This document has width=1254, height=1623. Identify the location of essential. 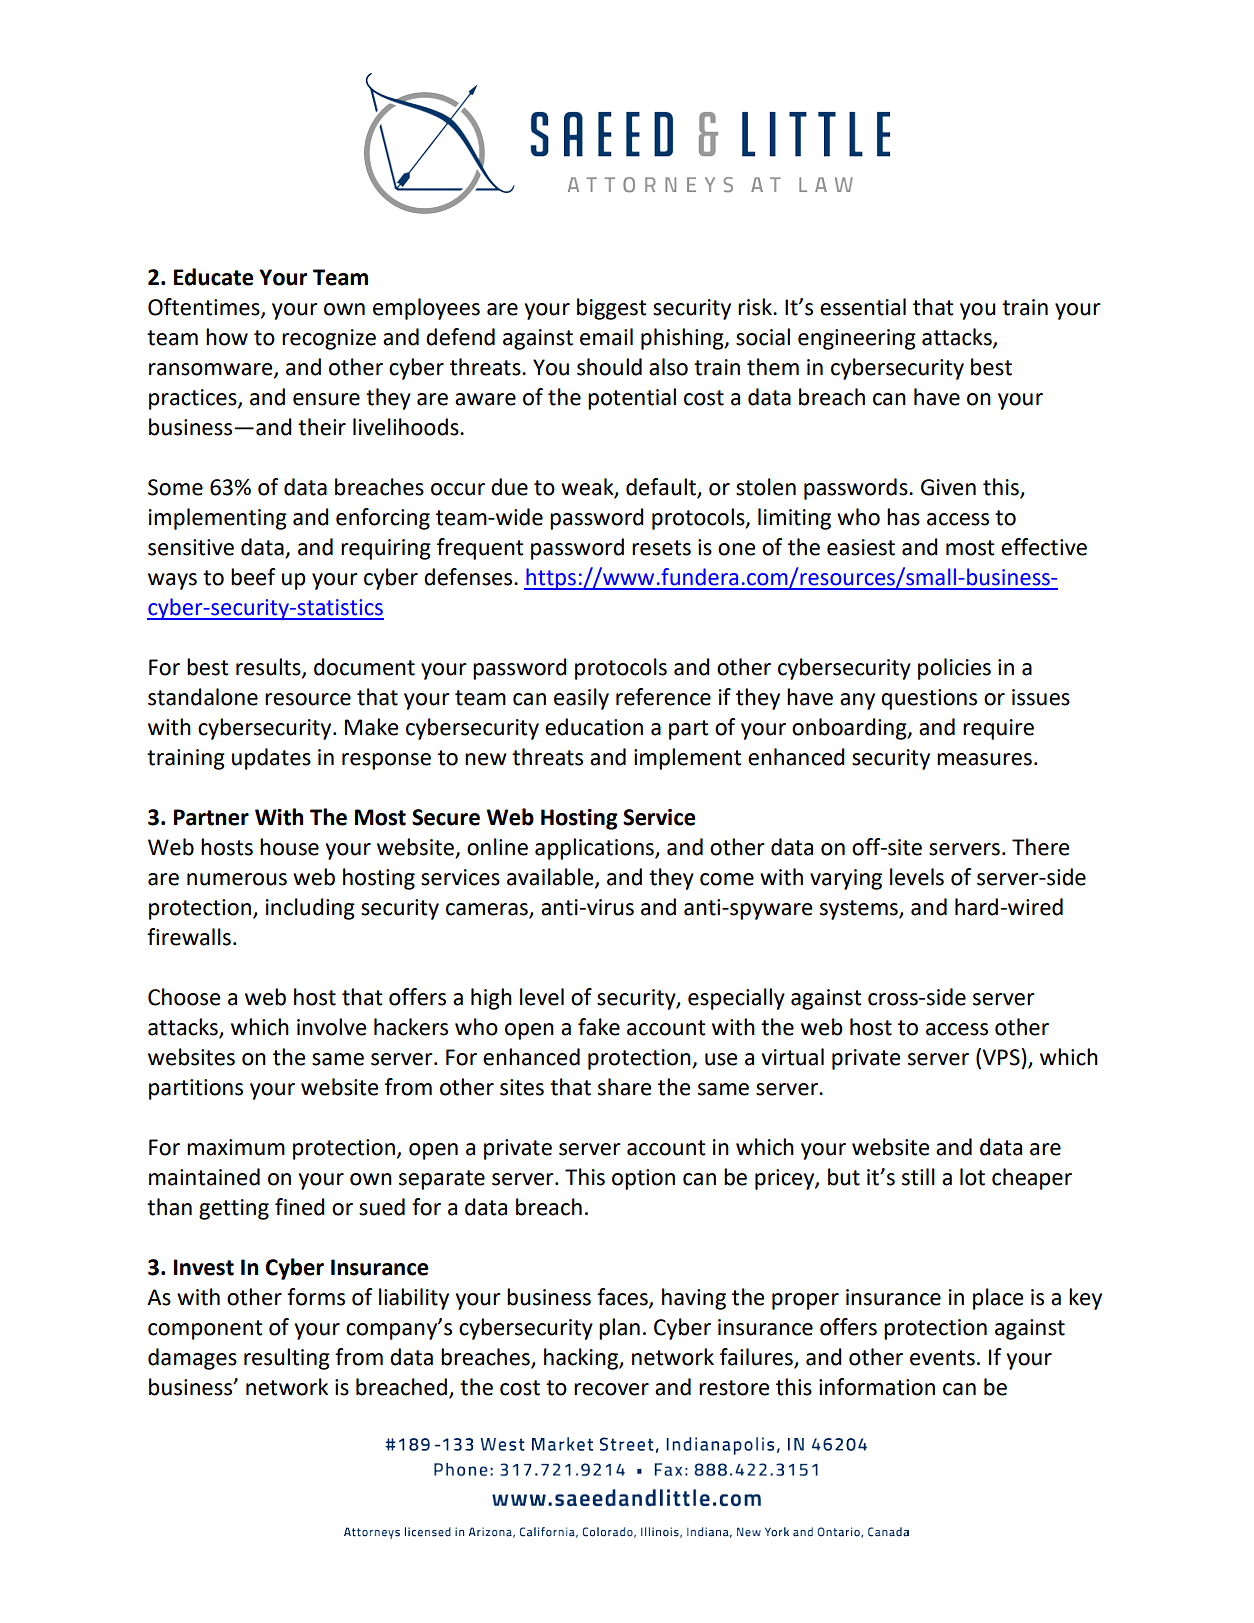
(863, 307).
